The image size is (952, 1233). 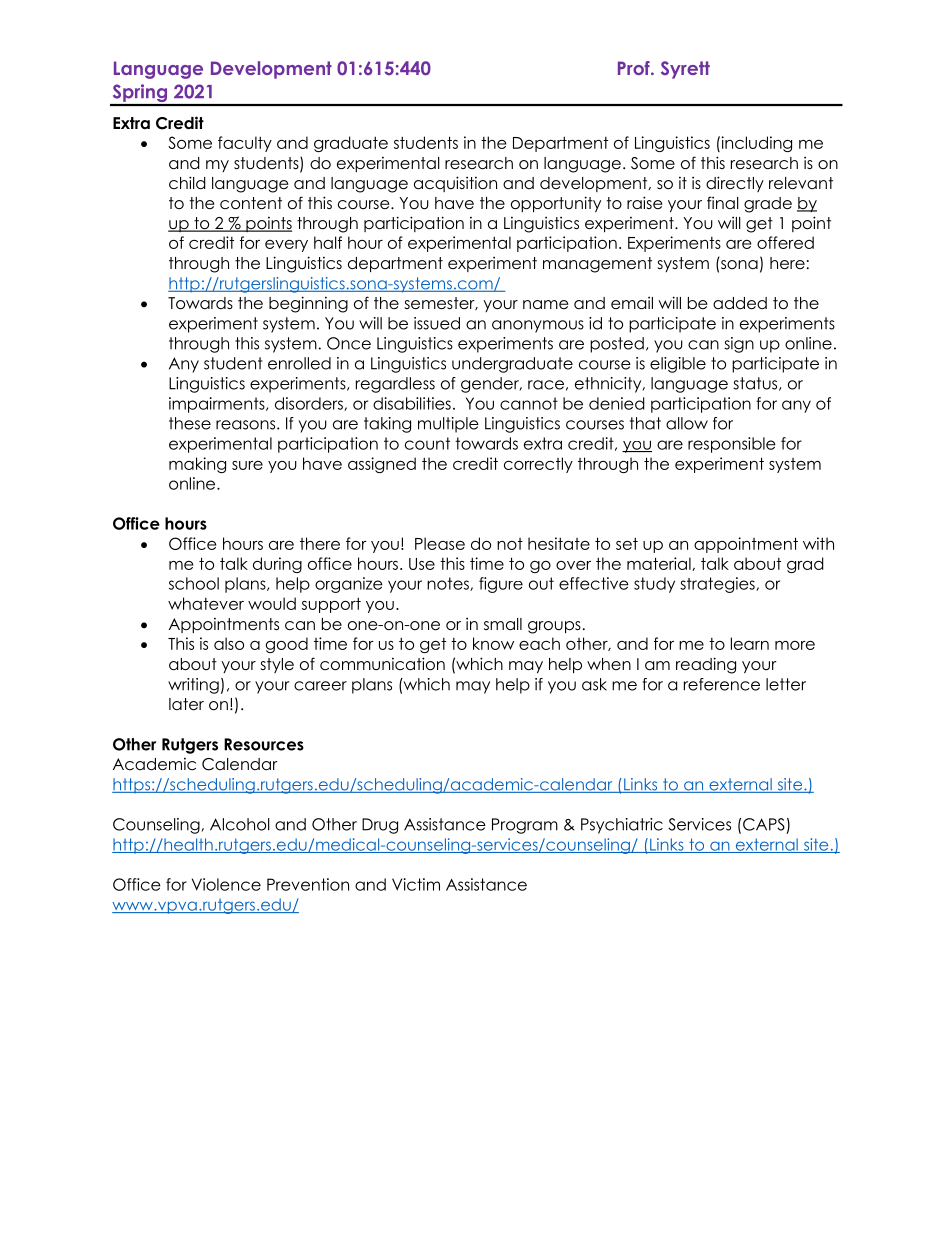 What do you see at coordinates (455, 184) in the document?
I see `acquisition` at bounding box center [455, 184].
